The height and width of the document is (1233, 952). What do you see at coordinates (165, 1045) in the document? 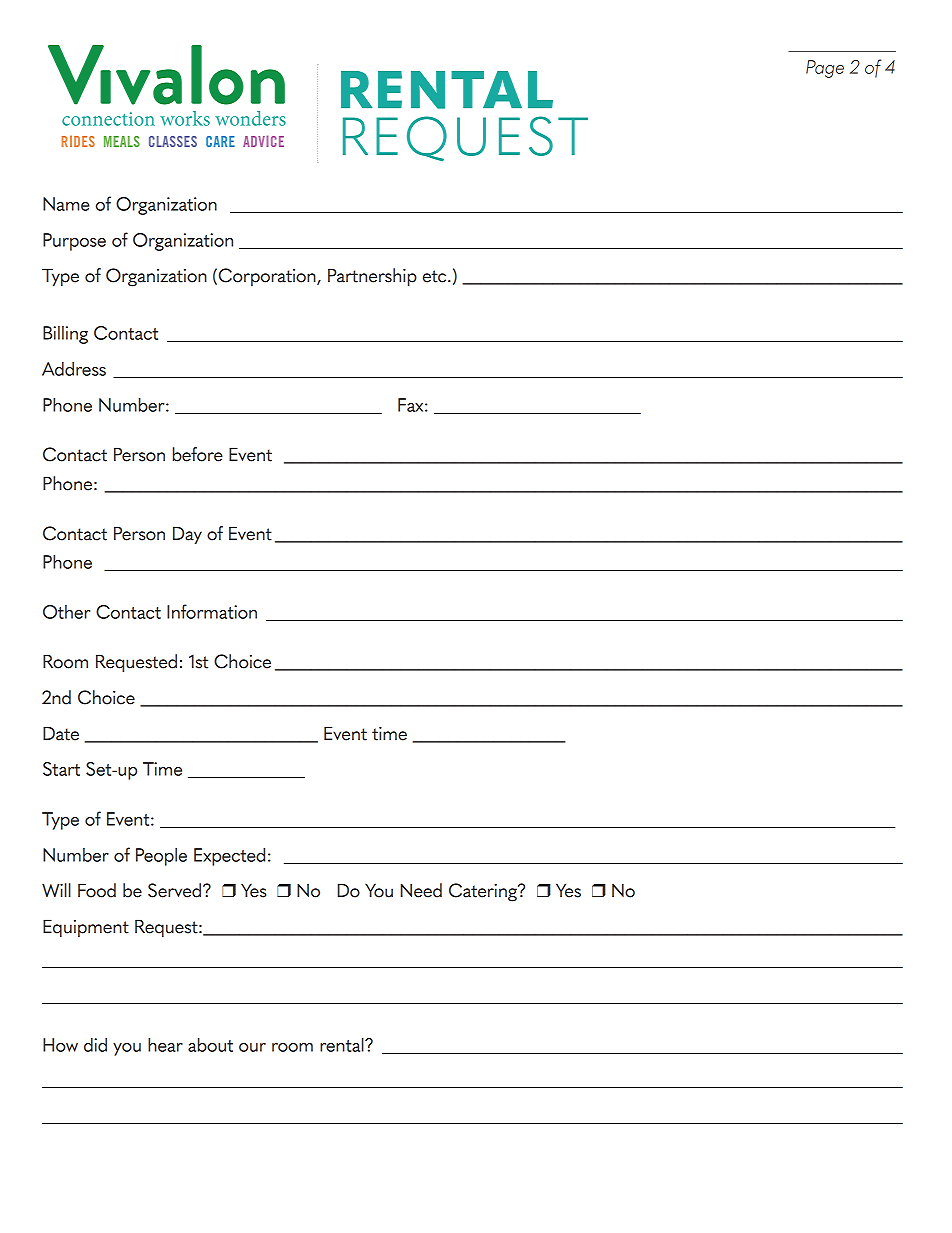
I see `hear` at bounding box center [165, 1045].
